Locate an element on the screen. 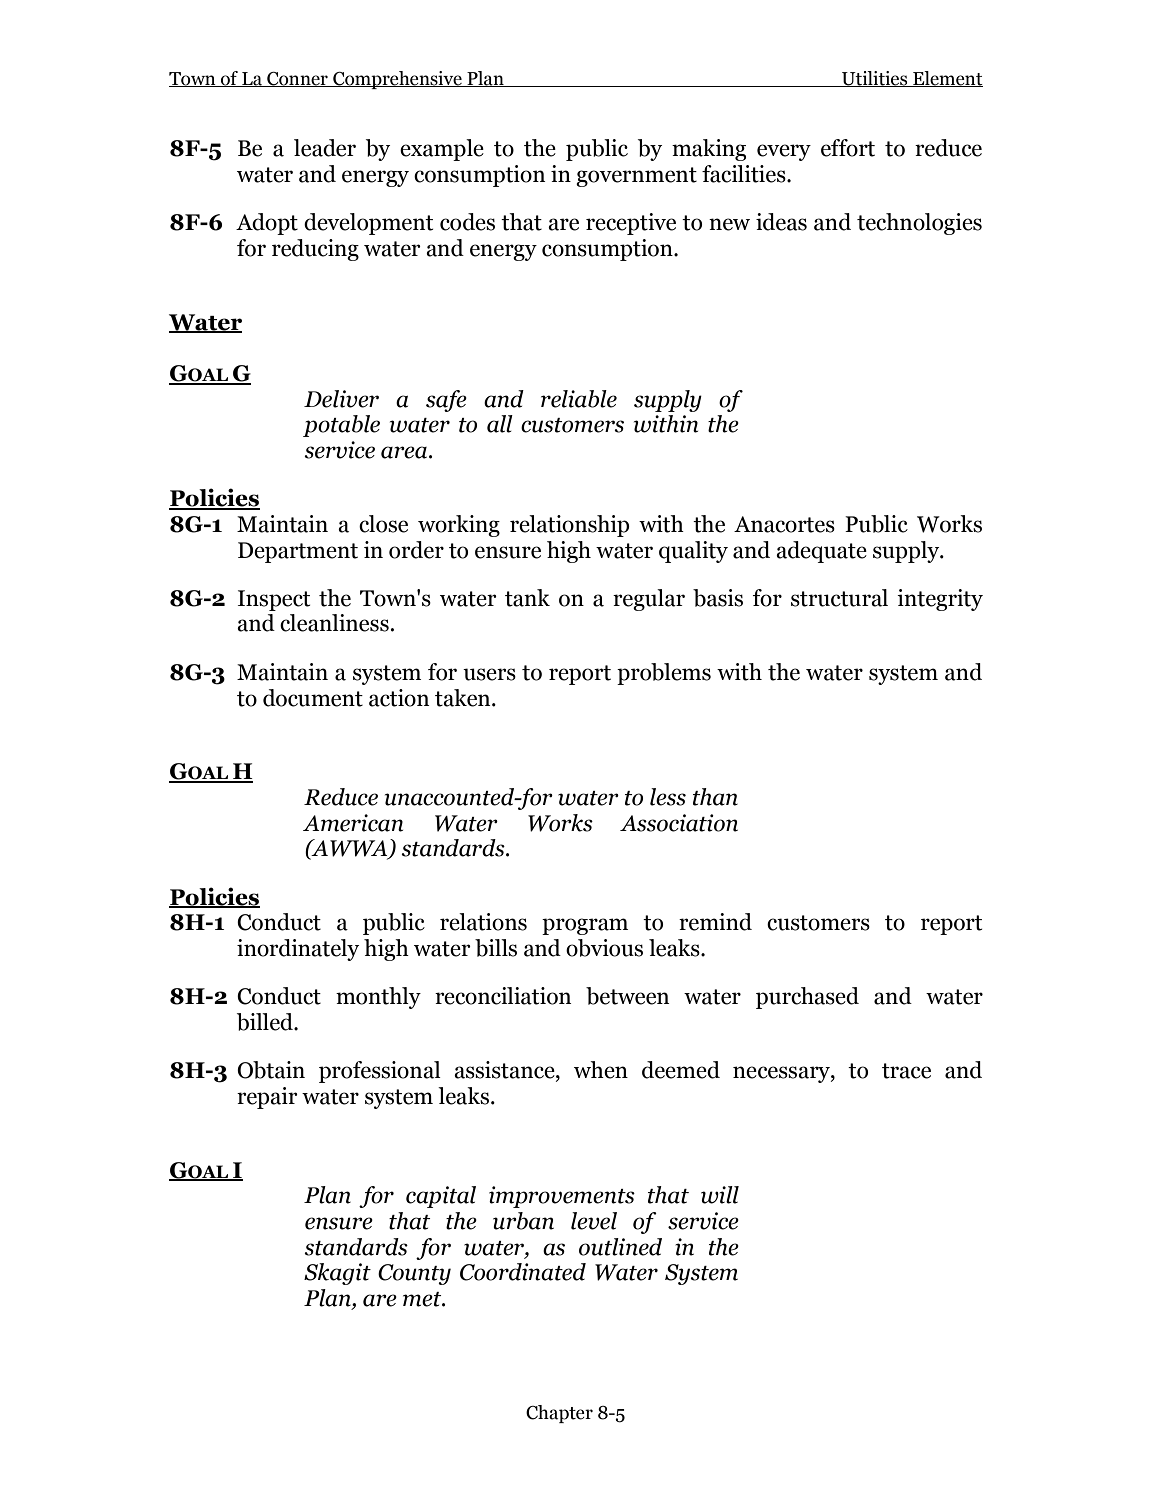 Image resolution: width=1152 pixels, height=1491 pixels. County is located at coordinates (414, 1274).
